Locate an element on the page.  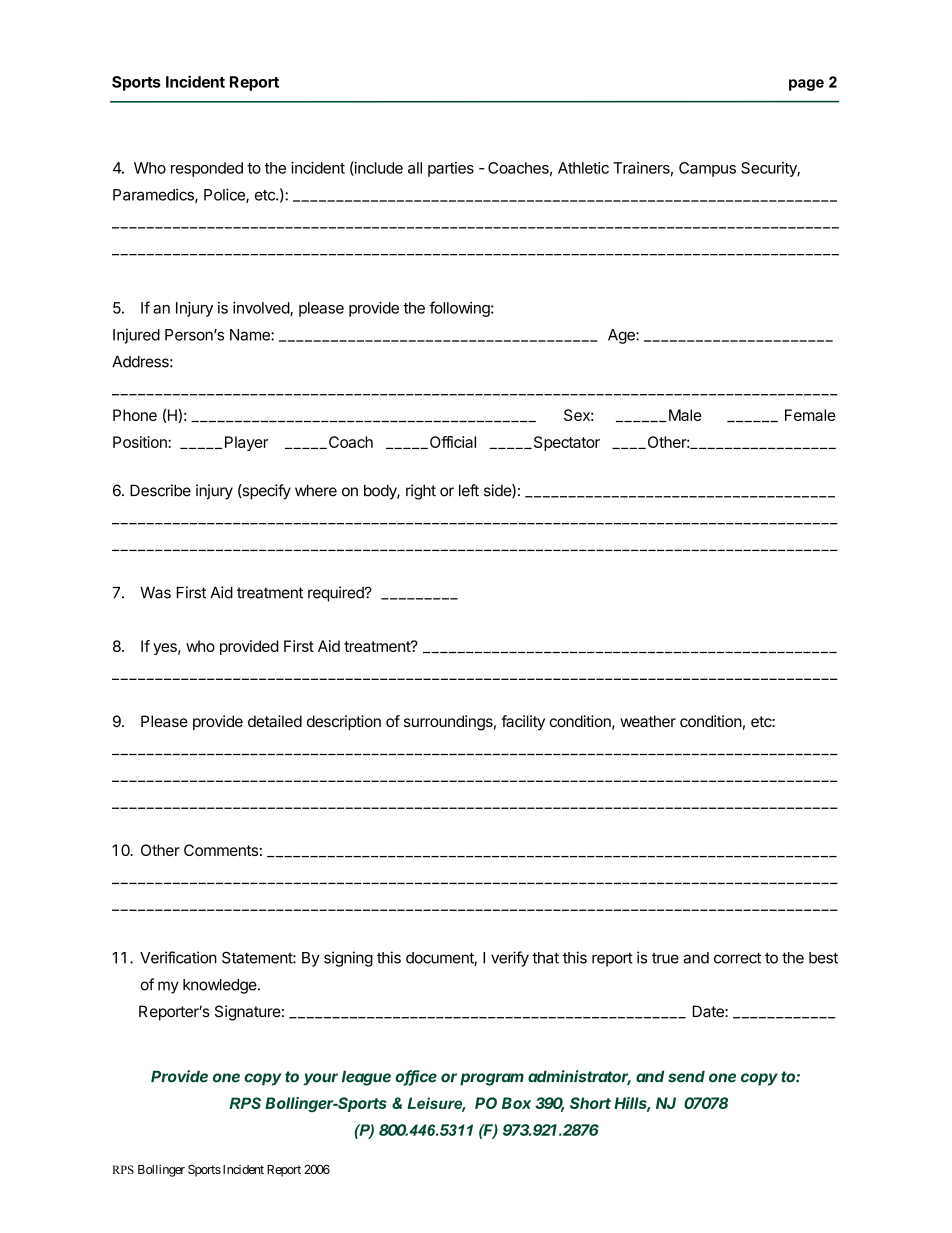
program is located at coordinates (492, 1079).
